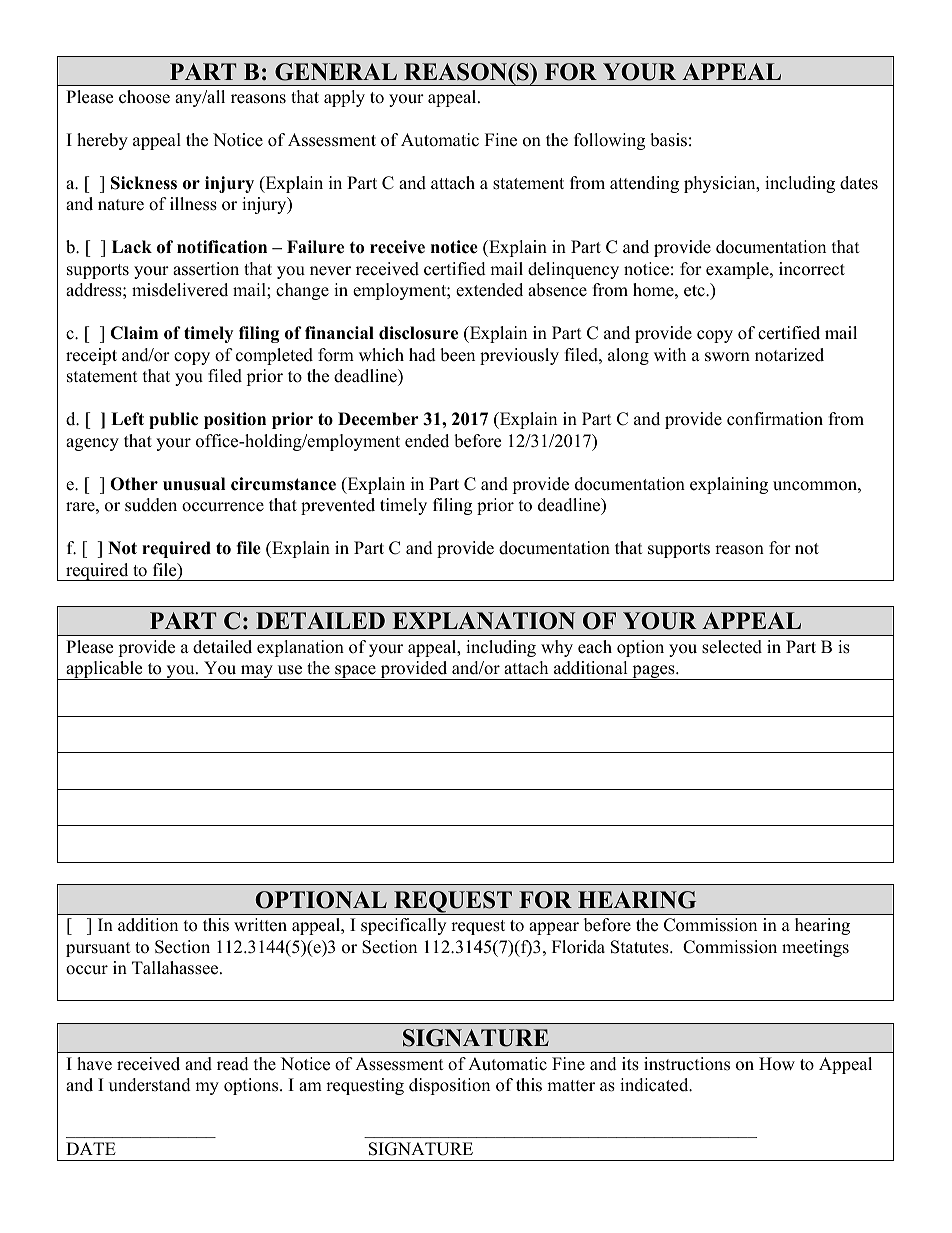 Image resolution: width=952 pixels, height=1233 pixels. Describe the element at coordinates (260, 925) in the screenshot. I see `written` at that location.
